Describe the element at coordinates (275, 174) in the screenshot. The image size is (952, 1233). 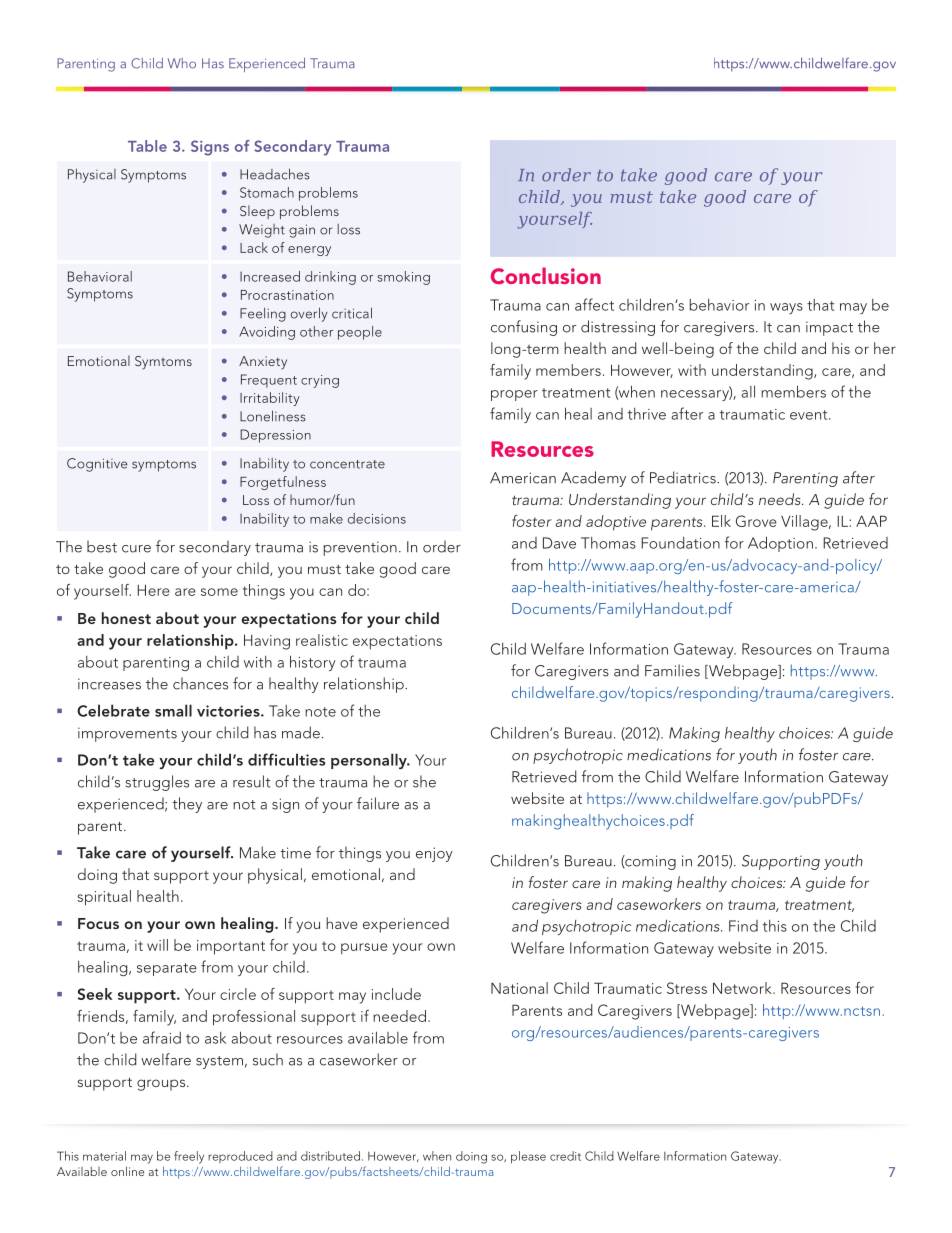
I see `Headaches` at that location.
